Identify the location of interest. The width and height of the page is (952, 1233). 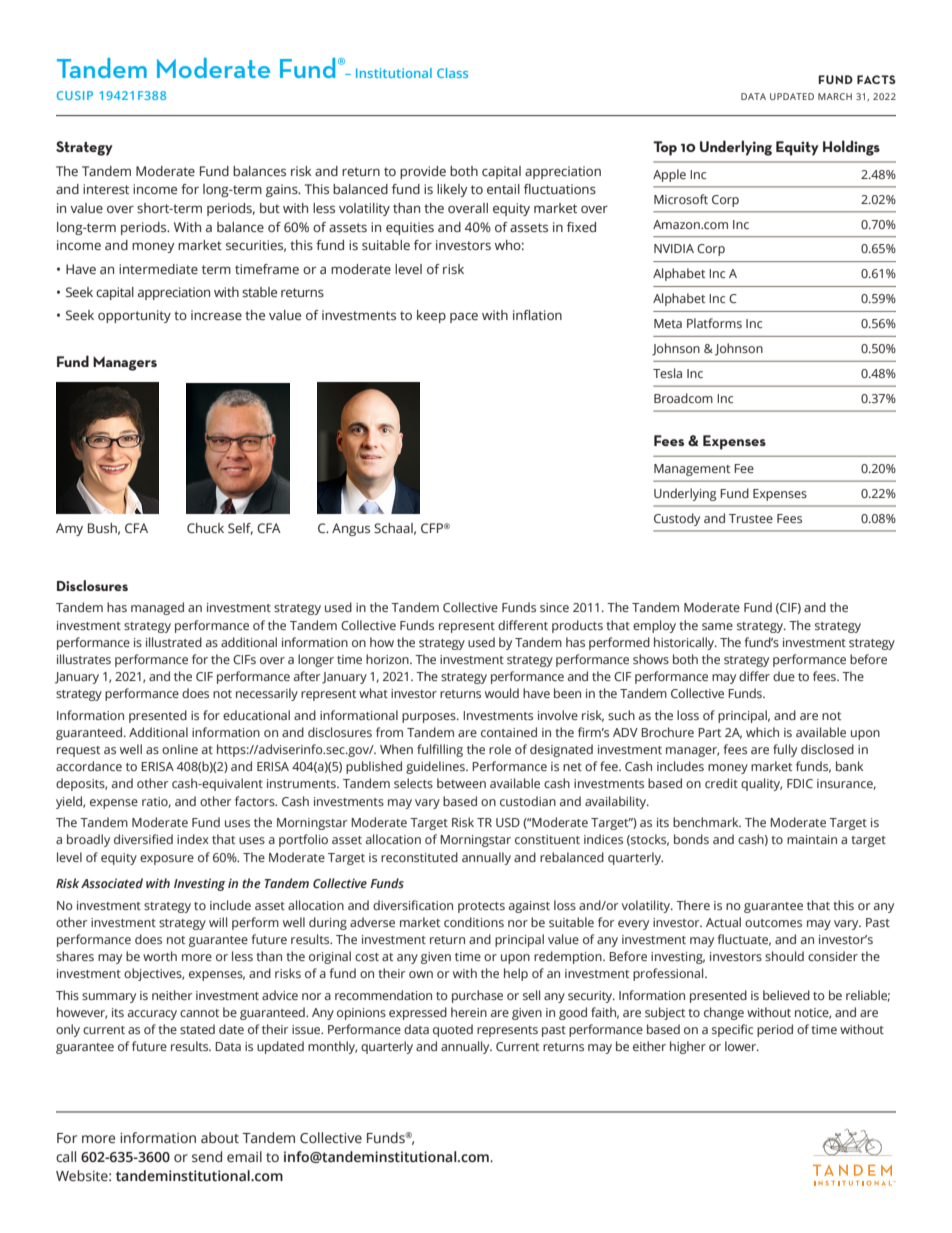
(106, 189).
